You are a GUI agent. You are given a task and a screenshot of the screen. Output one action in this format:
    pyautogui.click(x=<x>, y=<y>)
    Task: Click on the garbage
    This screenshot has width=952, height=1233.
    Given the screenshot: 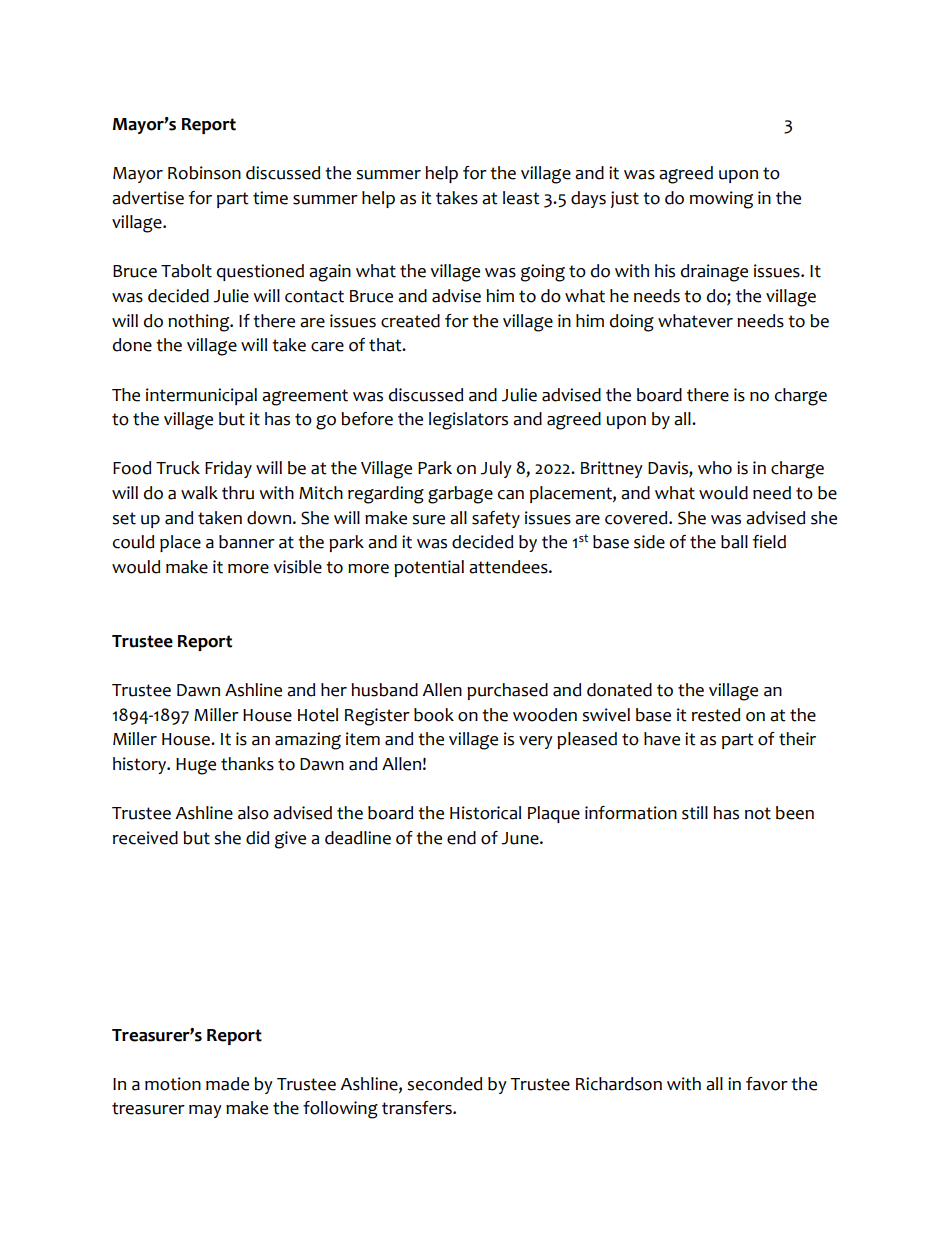 What is the action you would take?
    pyautogui.click(x=460, y=495)
